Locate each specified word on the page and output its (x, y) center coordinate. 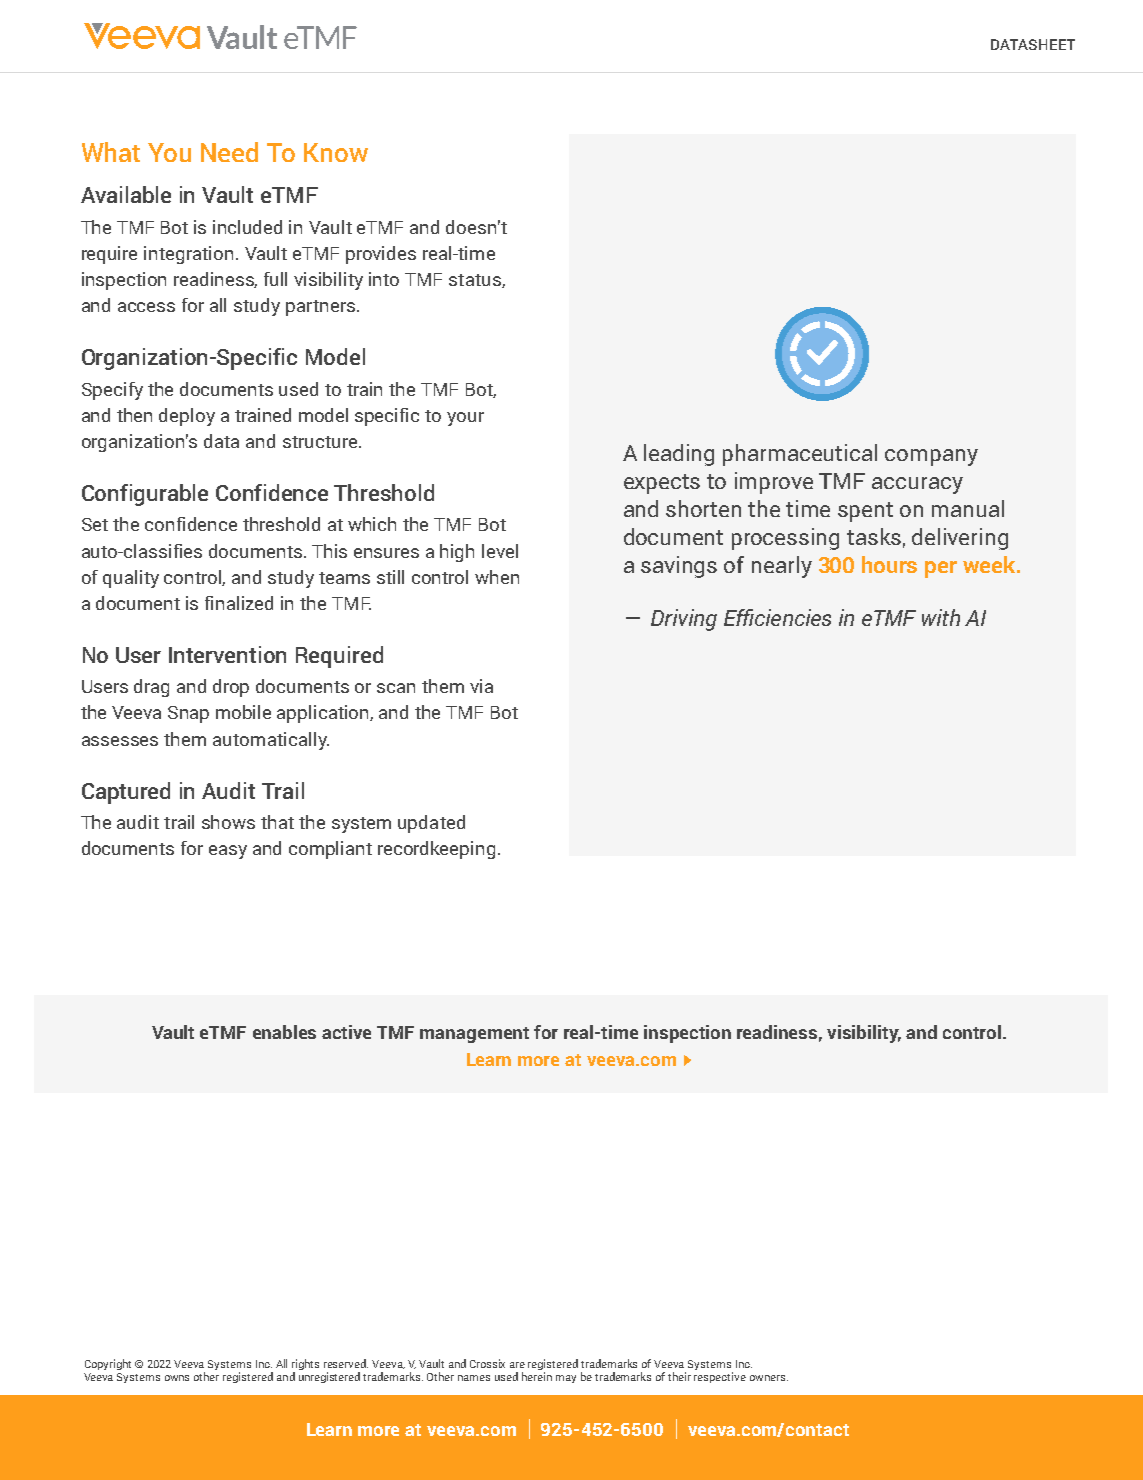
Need (229, 152)
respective (720, 1377)
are (517, 1365)
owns (177, 1378)
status (476, 281)
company (931, 457)
